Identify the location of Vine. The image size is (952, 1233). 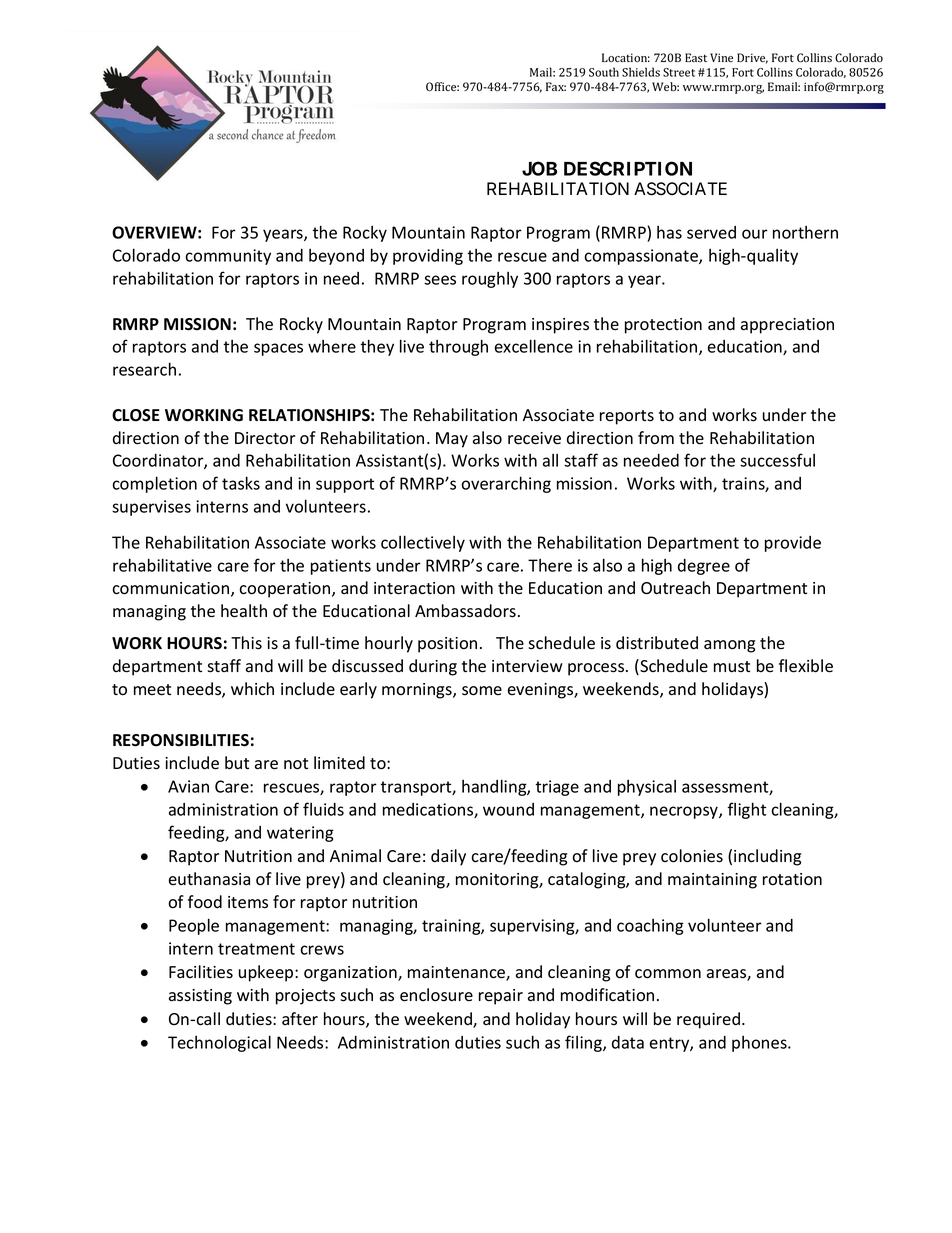
(721, 57).
